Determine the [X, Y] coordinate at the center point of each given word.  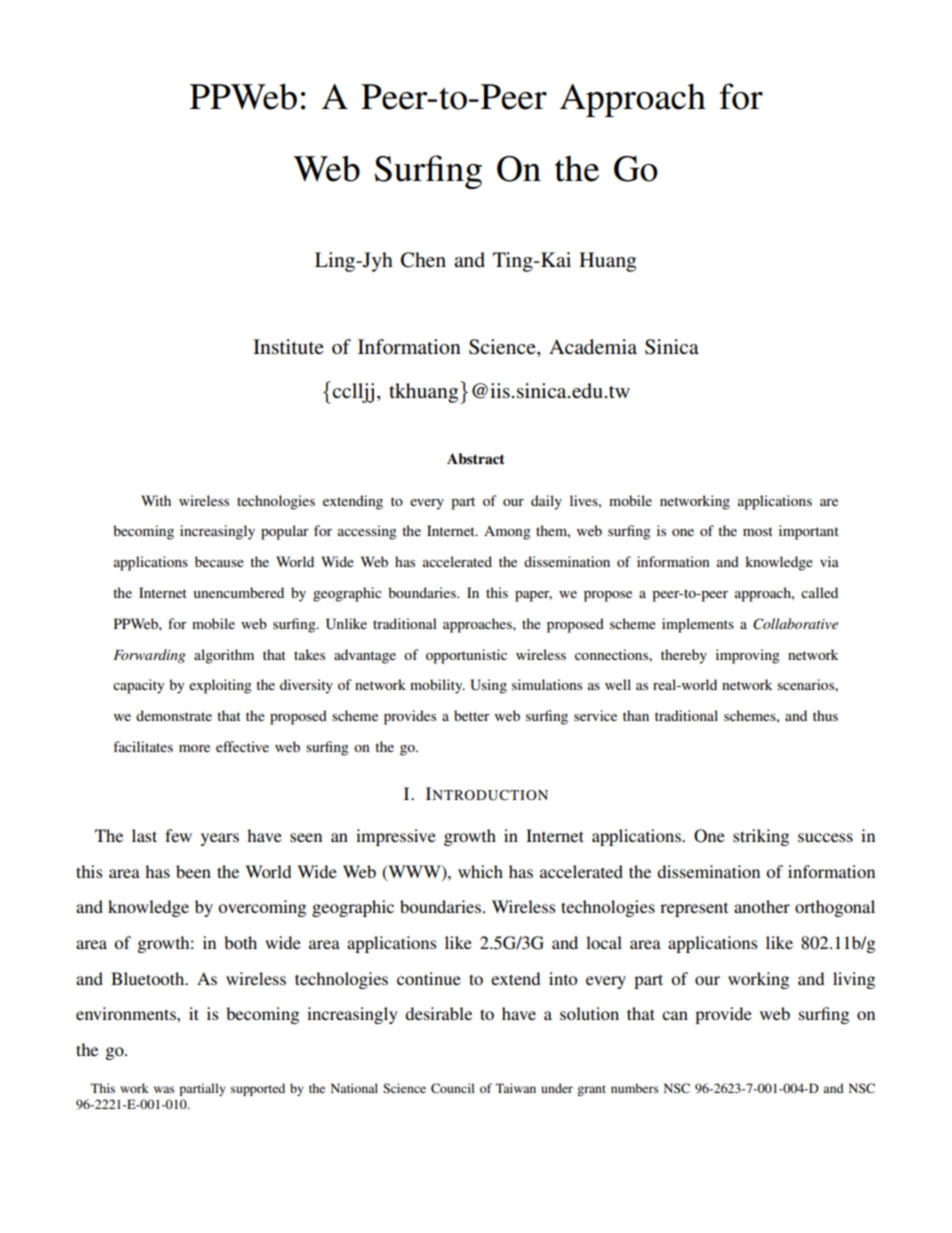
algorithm [224, 656]
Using [488, 686]
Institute [288, 347]
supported [258, 1089]
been [193, 871]
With [156, 500]
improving [748, 656]
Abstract [476, 459]
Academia [593, 347]
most [758, 531]
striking [761, 837]
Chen [423, 260]
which [480, 871]
